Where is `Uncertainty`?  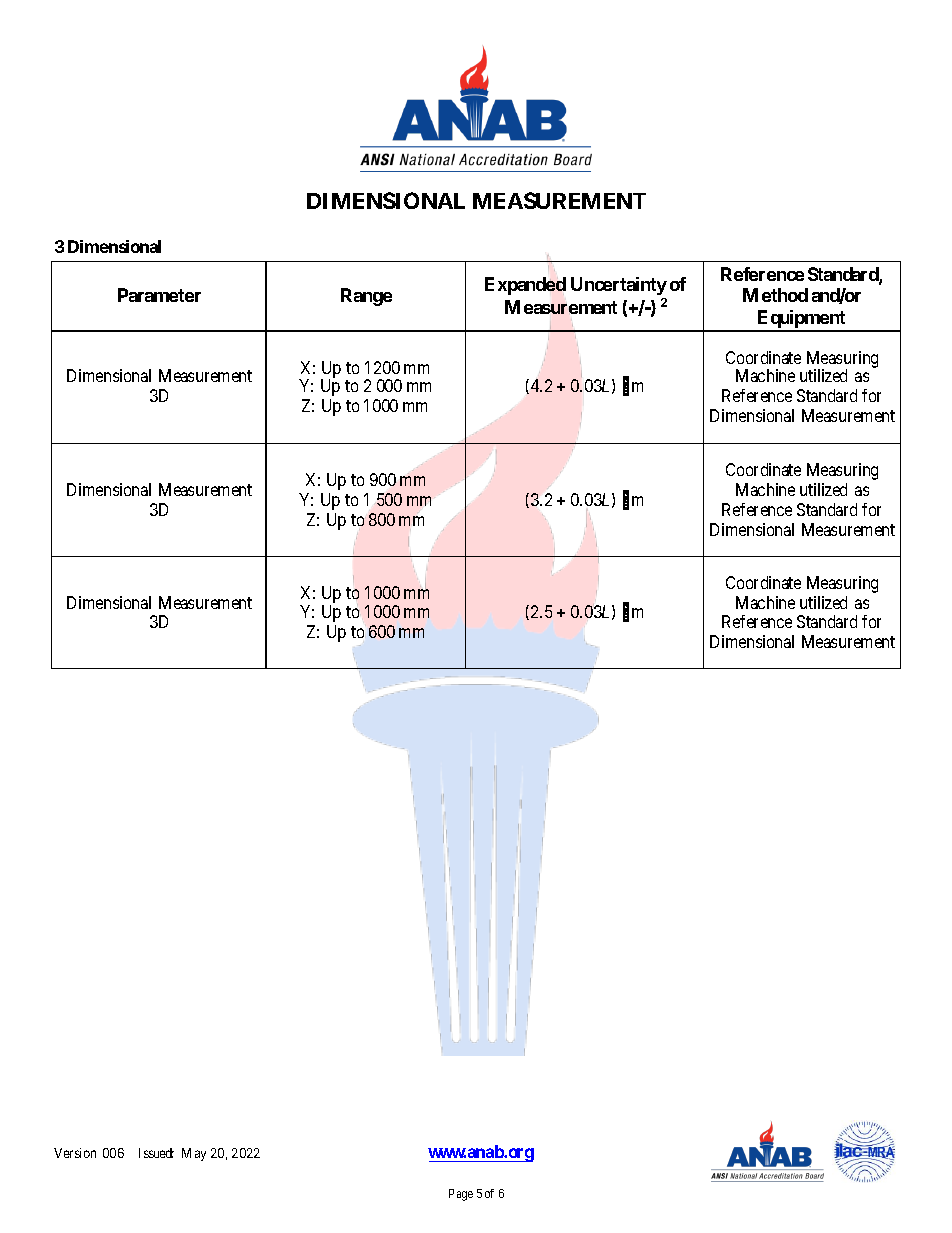 Uncertainty is located at coordinates (619, 286).
